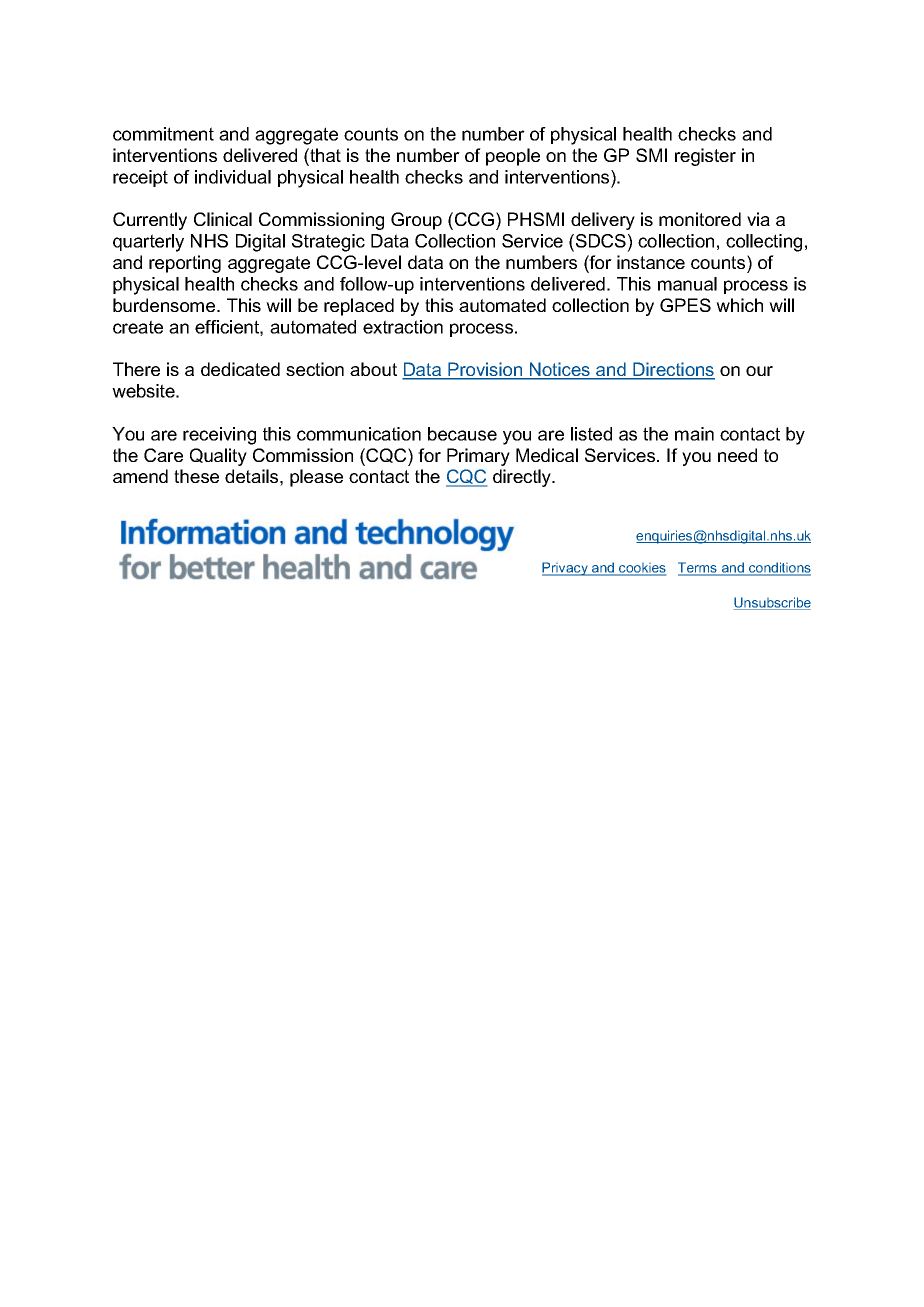 Image resolution: width=924 pixels, height=1307 pixels. What do you see at coordinates (240, 369) in the document?
I see `dedicated` at bounding box center [240, 369].
